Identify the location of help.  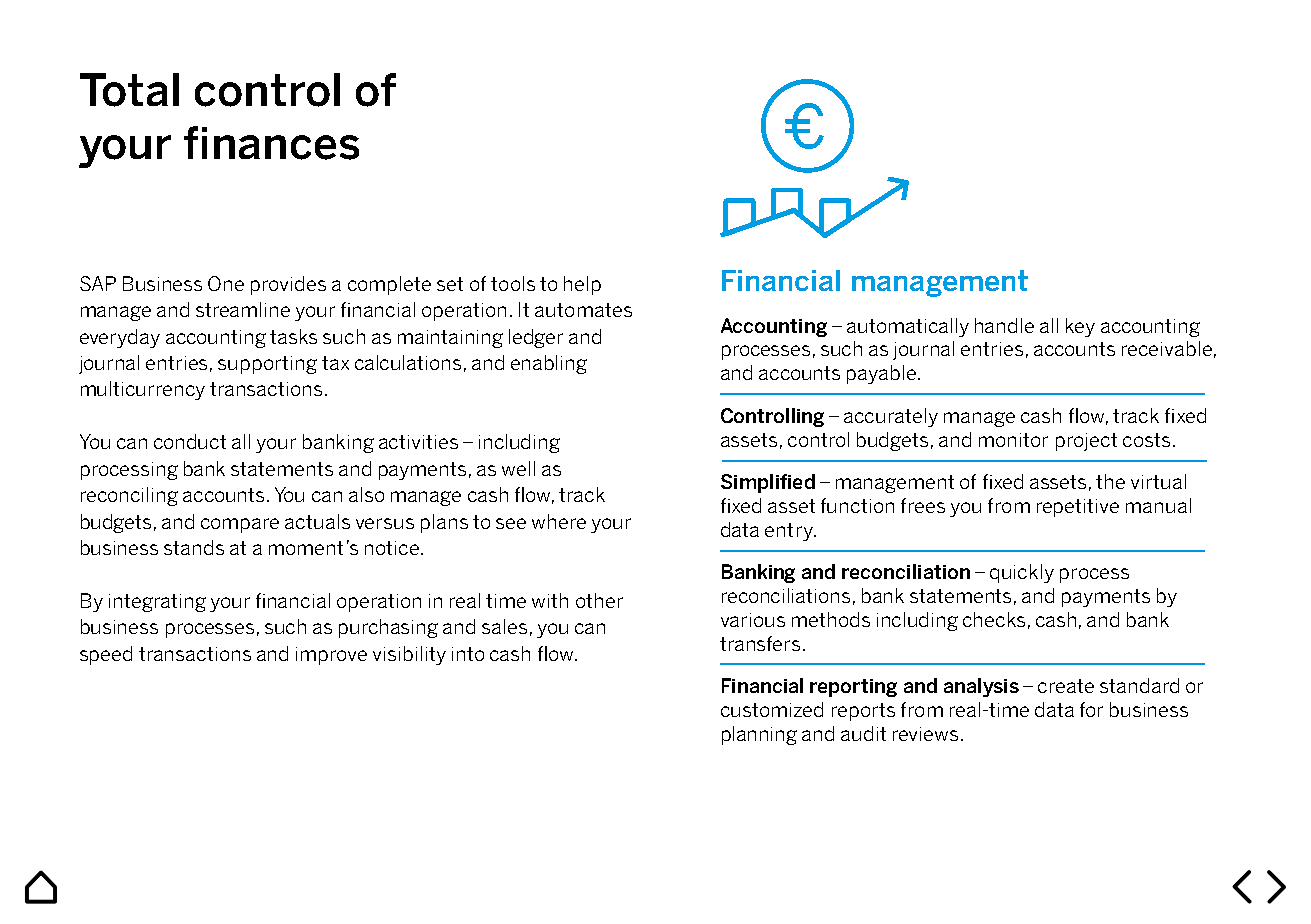
(582, 285).
